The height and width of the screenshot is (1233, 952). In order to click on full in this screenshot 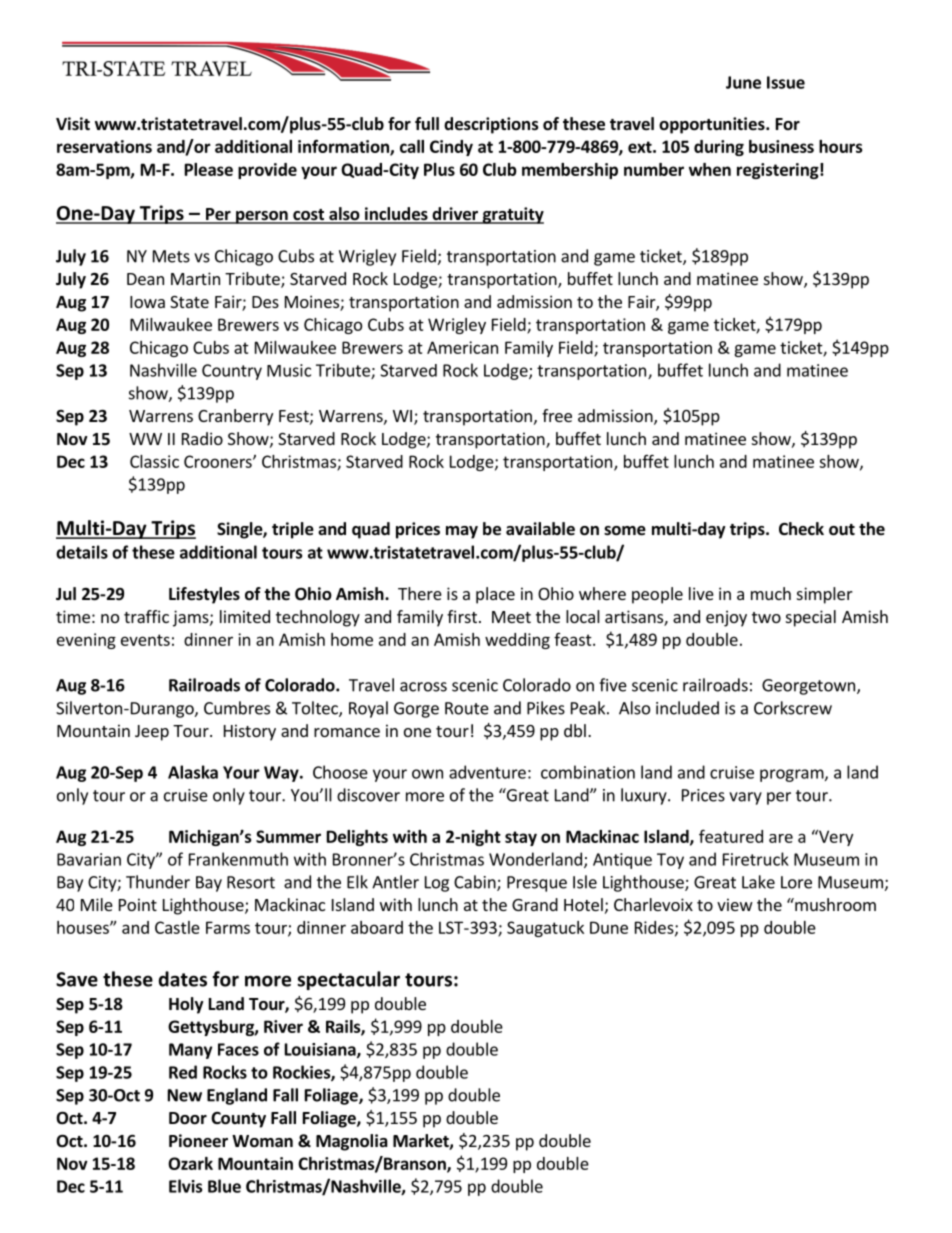, I will do `click(427, 123)`.
